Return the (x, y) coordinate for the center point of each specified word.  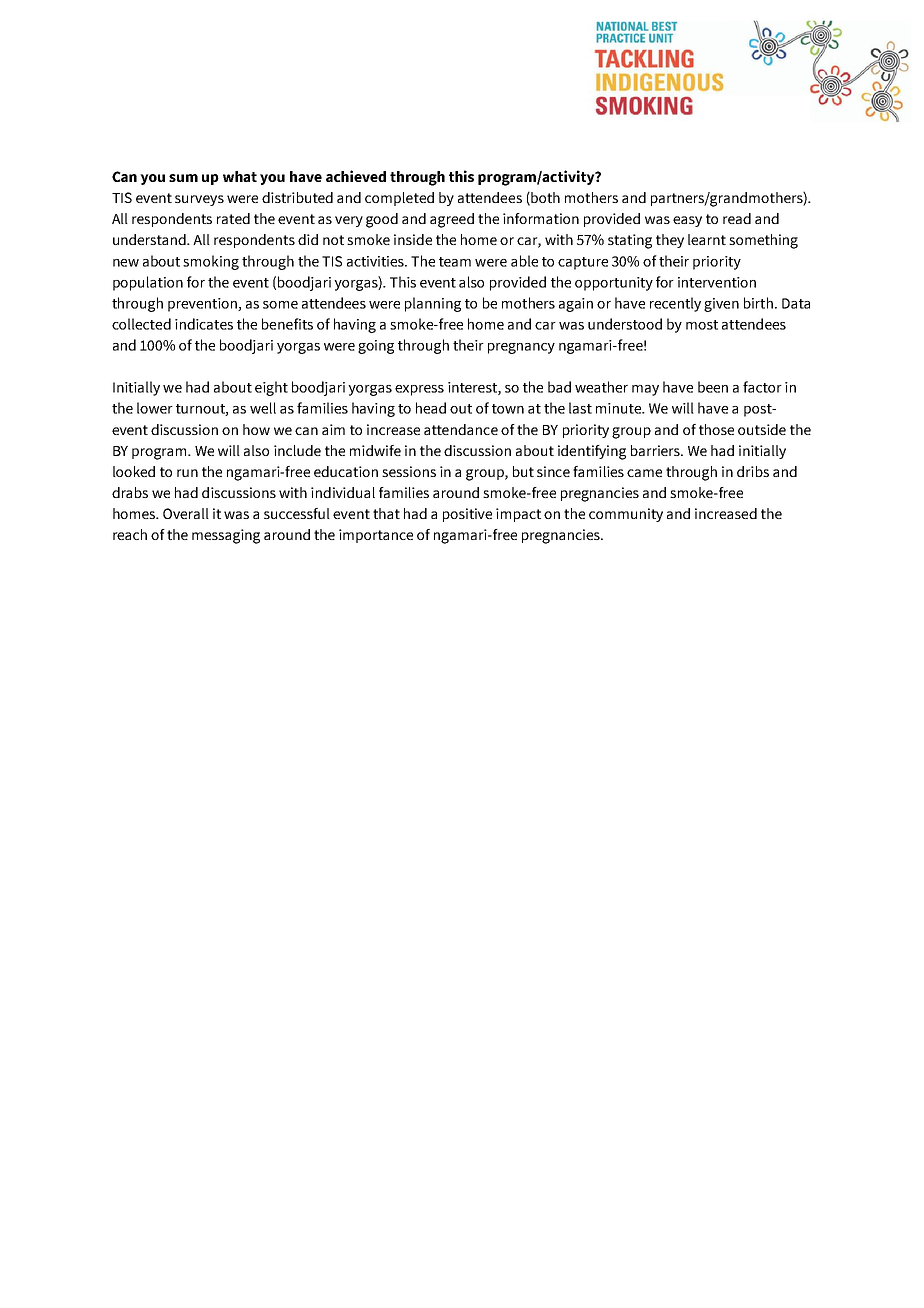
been (713, 387)
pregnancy (521, 348)
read (737, 218)
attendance (461, 429)
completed (399, 199)
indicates (204, 324)
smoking (211, 262)
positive (467, 515)
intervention (717, 282)
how (256, 429)
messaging (226, 536)
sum (183, 178)
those (716, 429)
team (455, 262)
